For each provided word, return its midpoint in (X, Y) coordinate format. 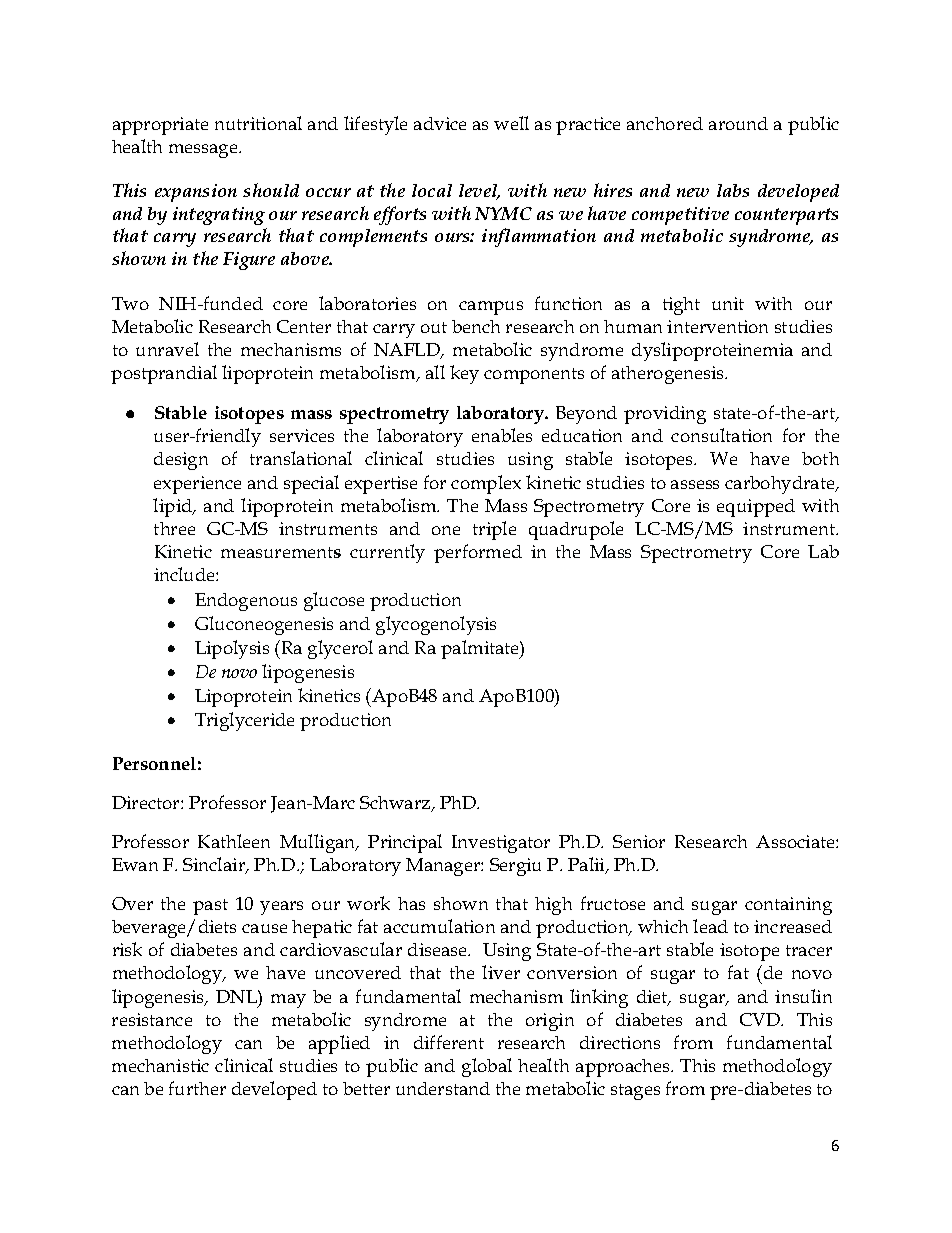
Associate (796, 841)
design (181, 461)
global (487, 1067)
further (197, 1088)
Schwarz (396, 804)
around (738, 123)
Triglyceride (244, 721)
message (204, 151)
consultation (721, 435)
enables (502, 435)
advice (440, 123)
